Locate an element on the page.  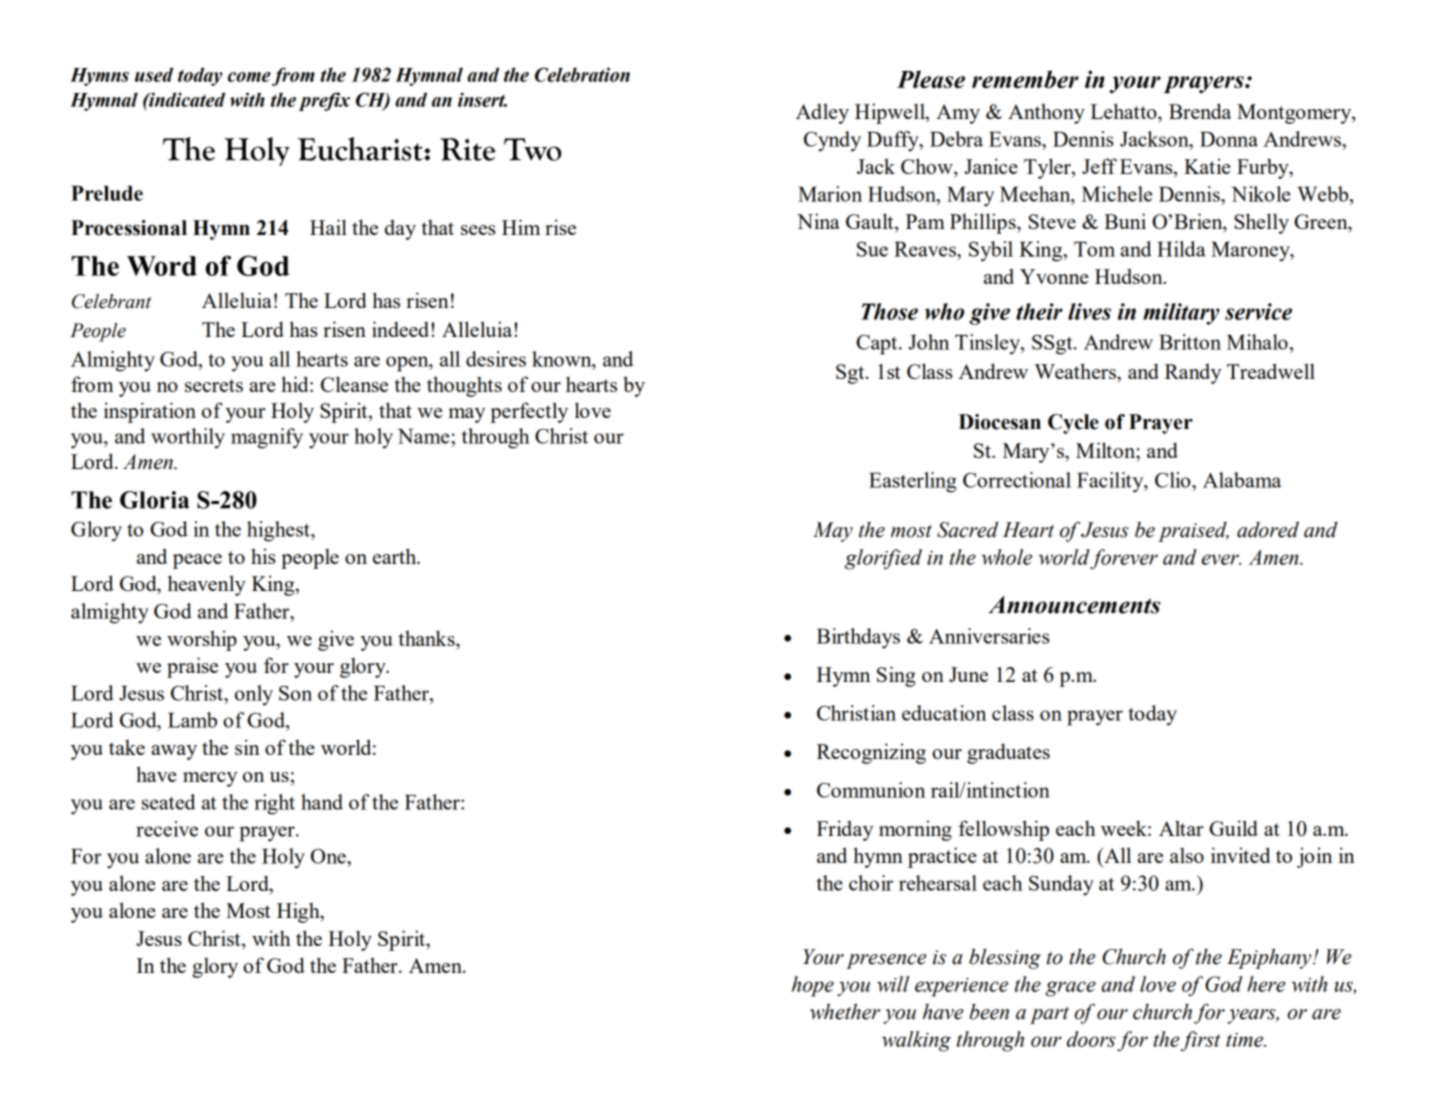
Celebration is located at coordinates (582, 74).
